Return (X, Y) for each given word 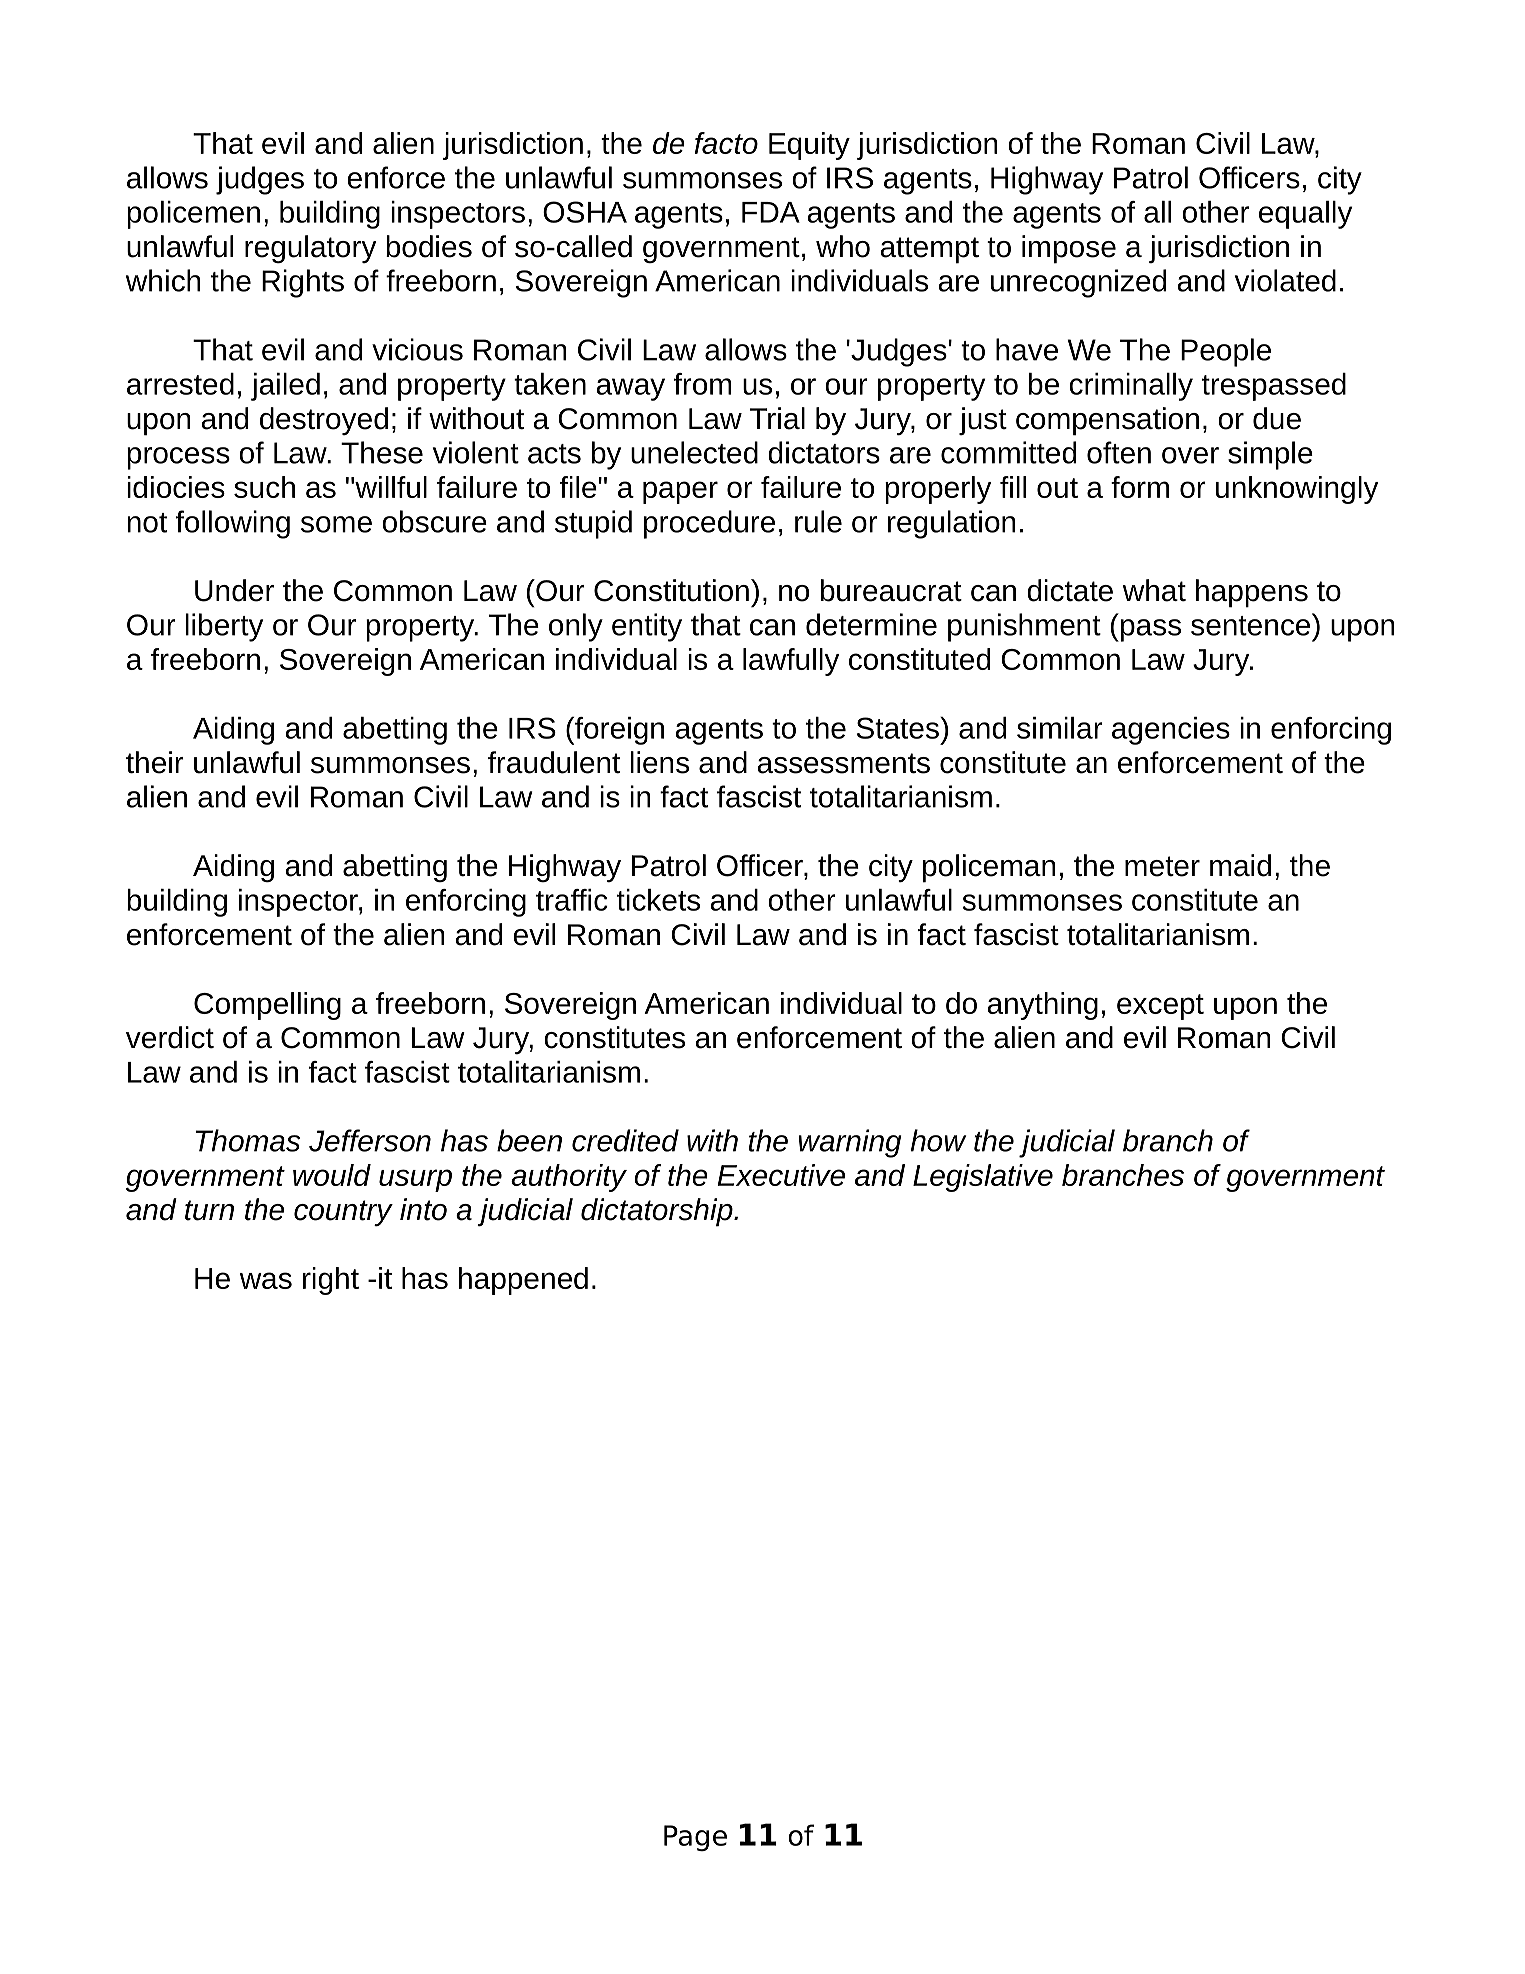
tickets (658, 900)
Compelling (267, 1006)
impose (1069, 249)
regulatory (310, 249)
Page (695, 1838)
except (1160, 1007)
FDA (771, 212)
